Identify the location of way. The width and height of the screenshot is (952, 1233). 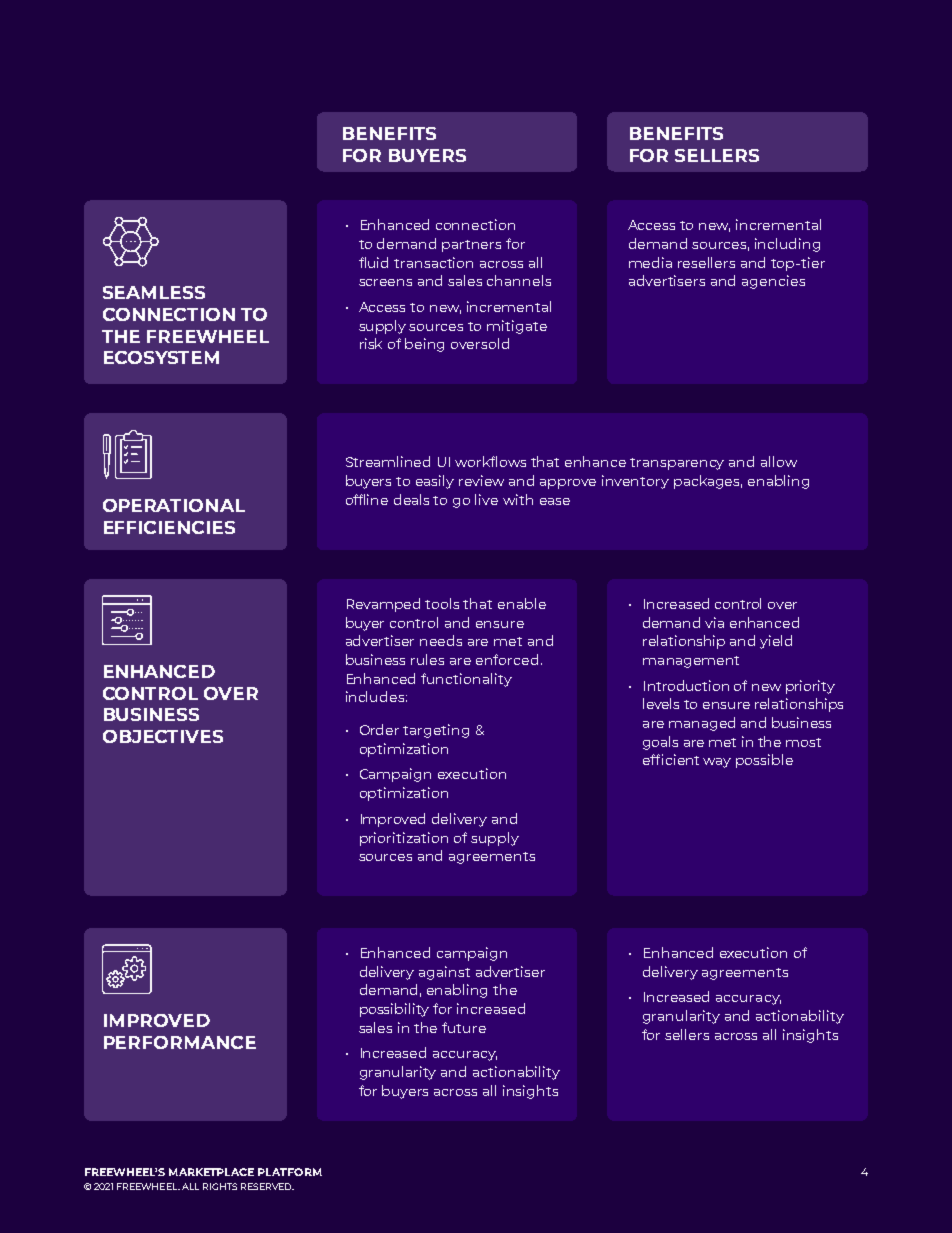
(717, 763).
